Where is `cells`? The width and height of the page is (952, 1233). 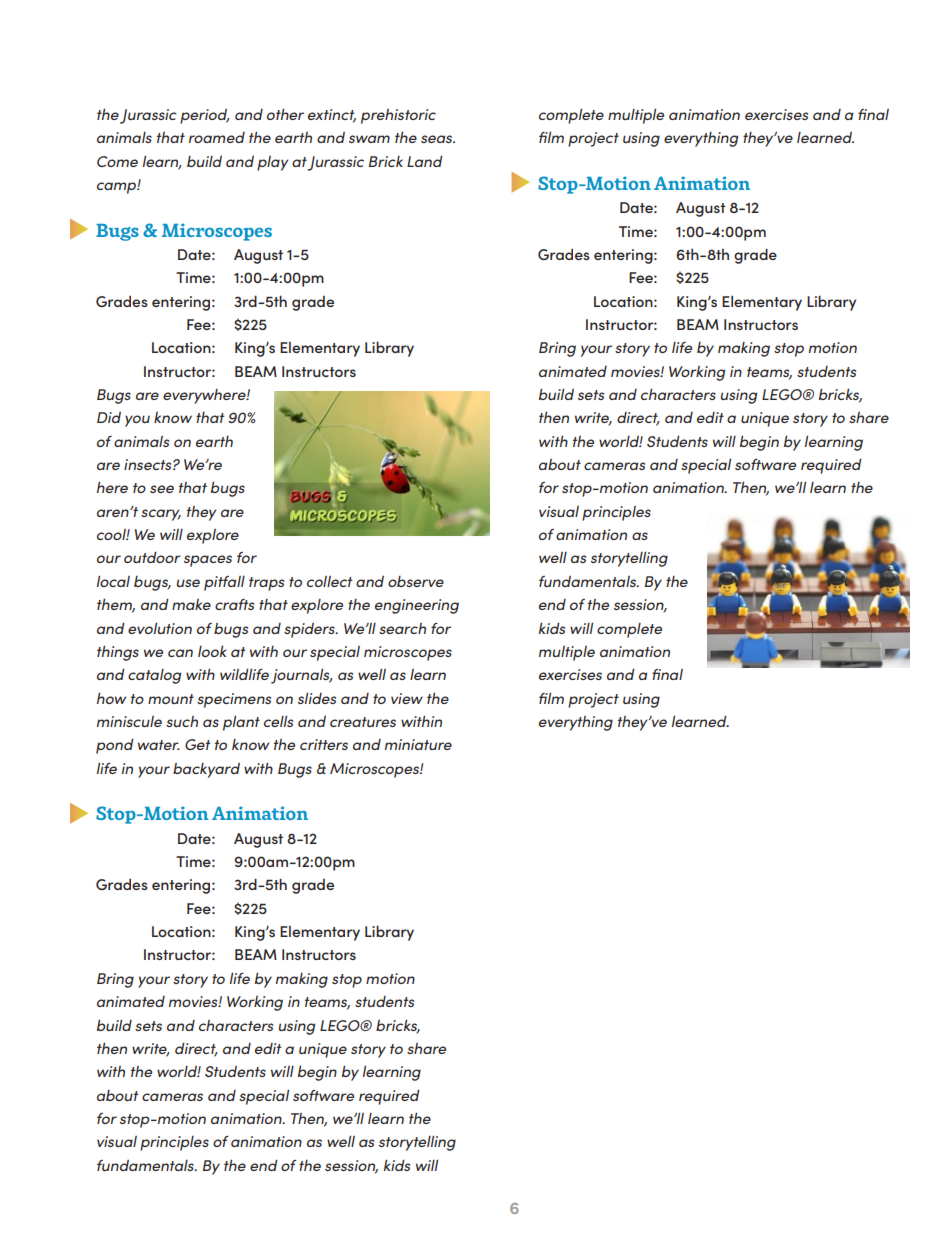
cells is located at coordinates (278, 721).
